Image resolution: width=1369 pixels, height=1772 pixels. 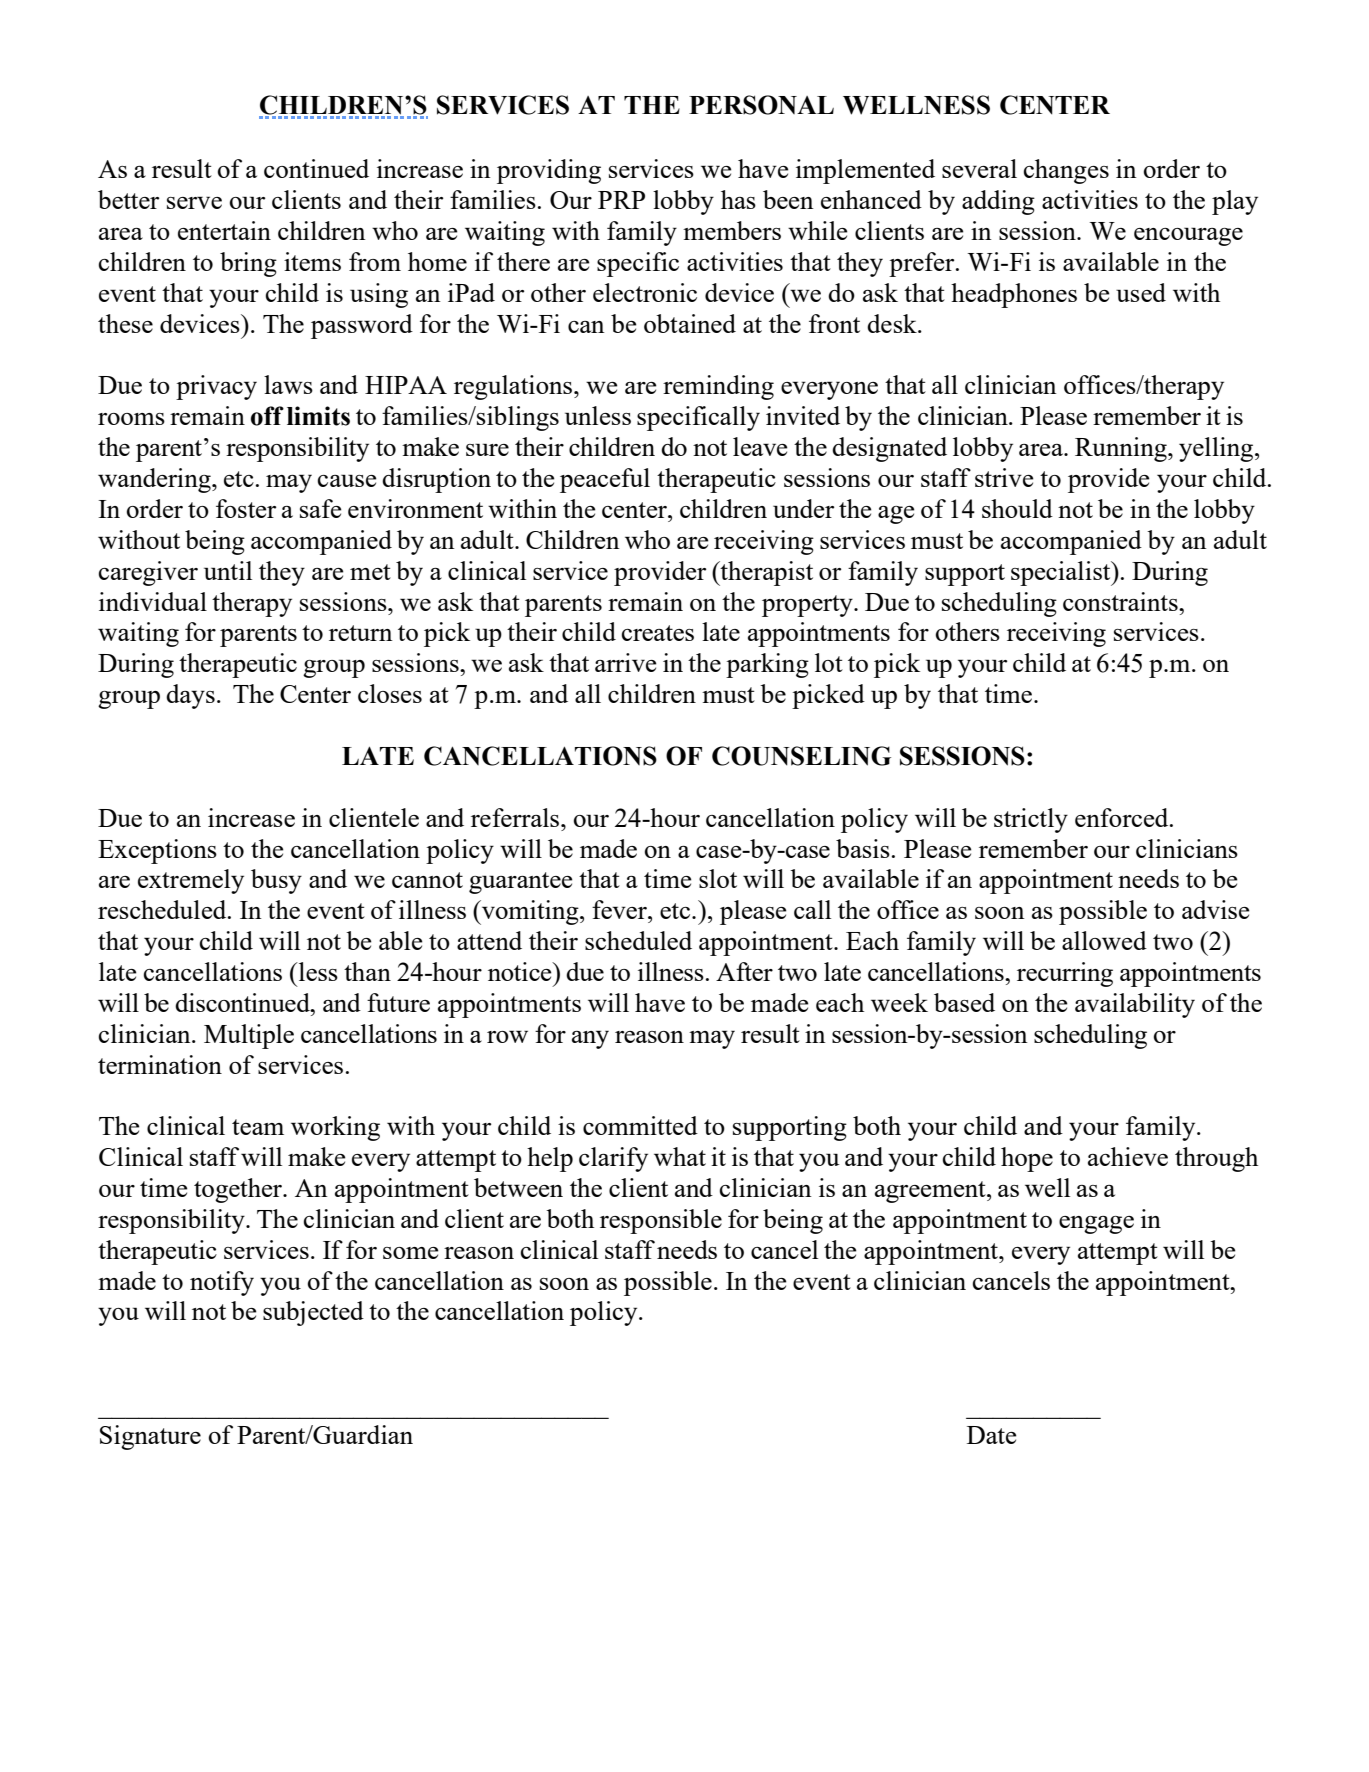 I want to click on Date, so click(x=992, y=1435).
